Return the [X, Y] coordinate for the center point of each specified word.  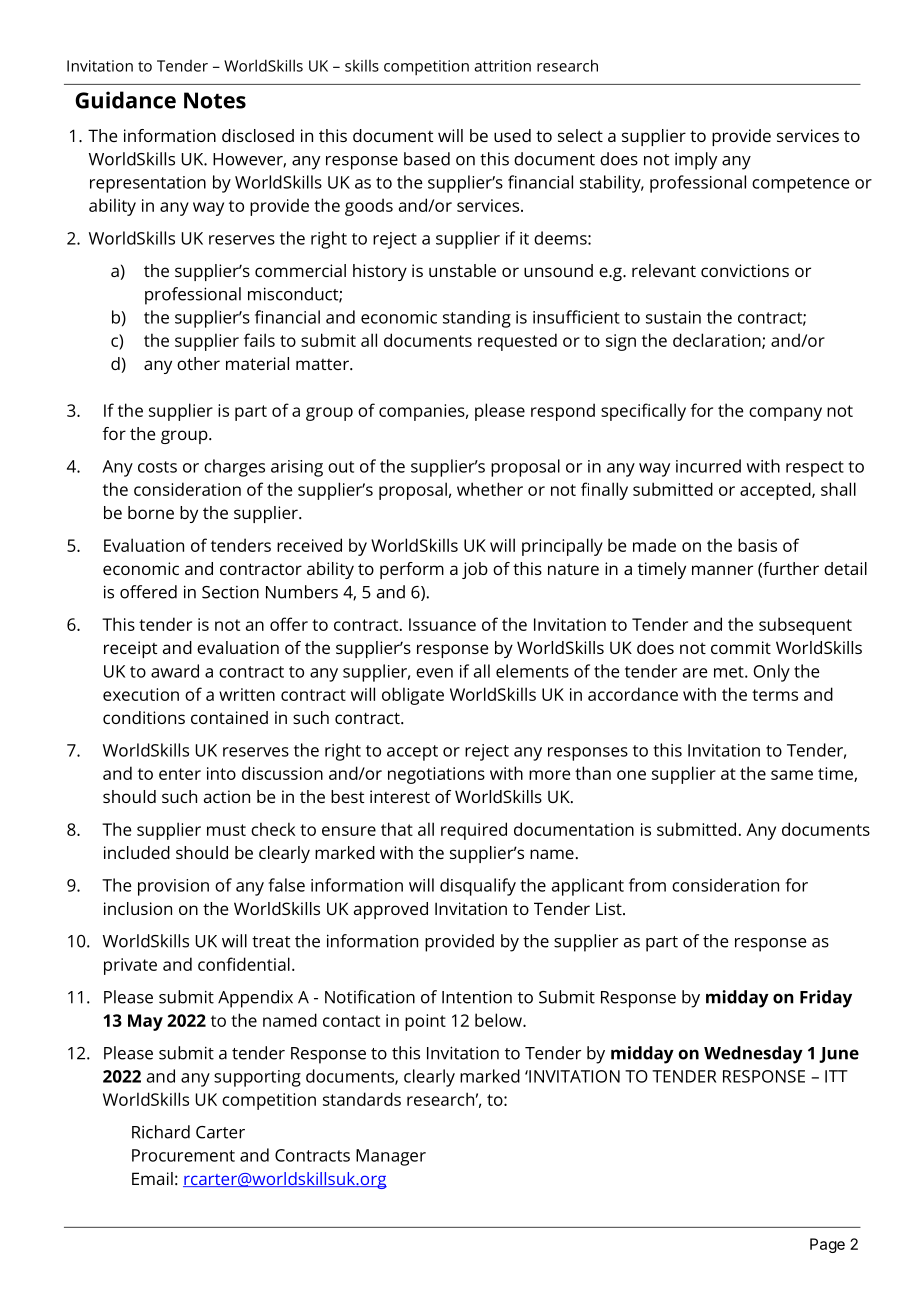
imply [696, 161]
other [198, 363]
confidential [244, 964]
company [785, 414]
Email [152, 1178]
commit [741, 647]
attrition [502, 66]
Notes [215, 100]
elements [532, 671]
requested [517, 342]
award [175, 671]
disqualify [478, 887]
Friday [826, 999]
